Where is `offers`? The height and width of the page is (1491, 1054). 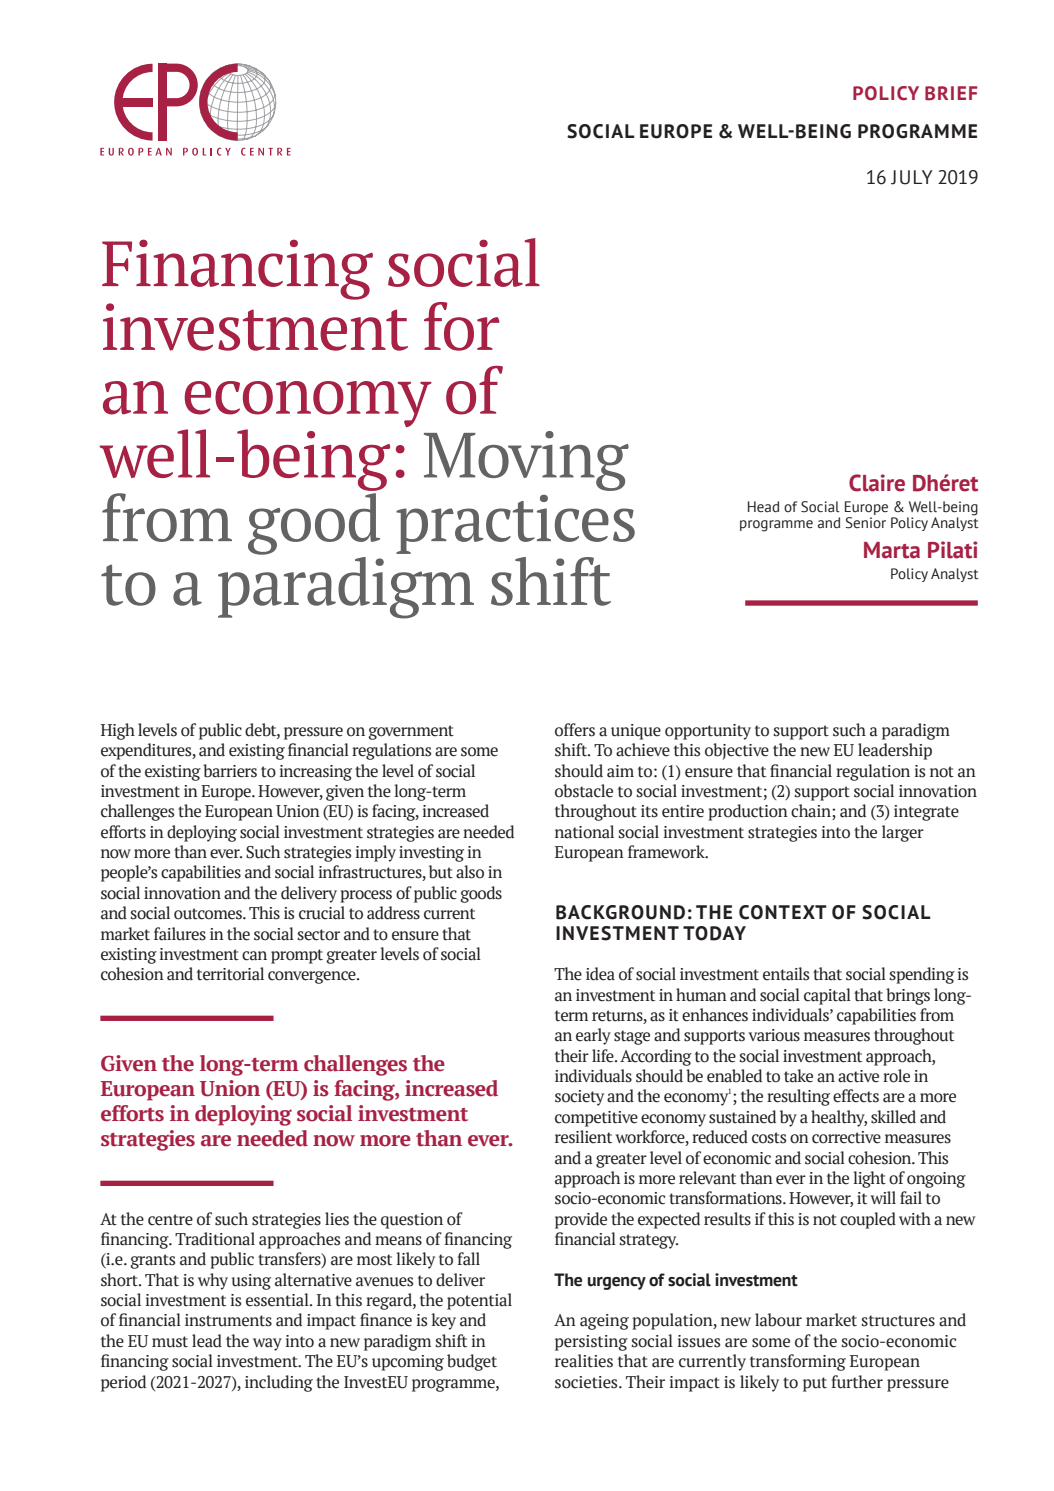 offers is located at coordinates (575, 730).
